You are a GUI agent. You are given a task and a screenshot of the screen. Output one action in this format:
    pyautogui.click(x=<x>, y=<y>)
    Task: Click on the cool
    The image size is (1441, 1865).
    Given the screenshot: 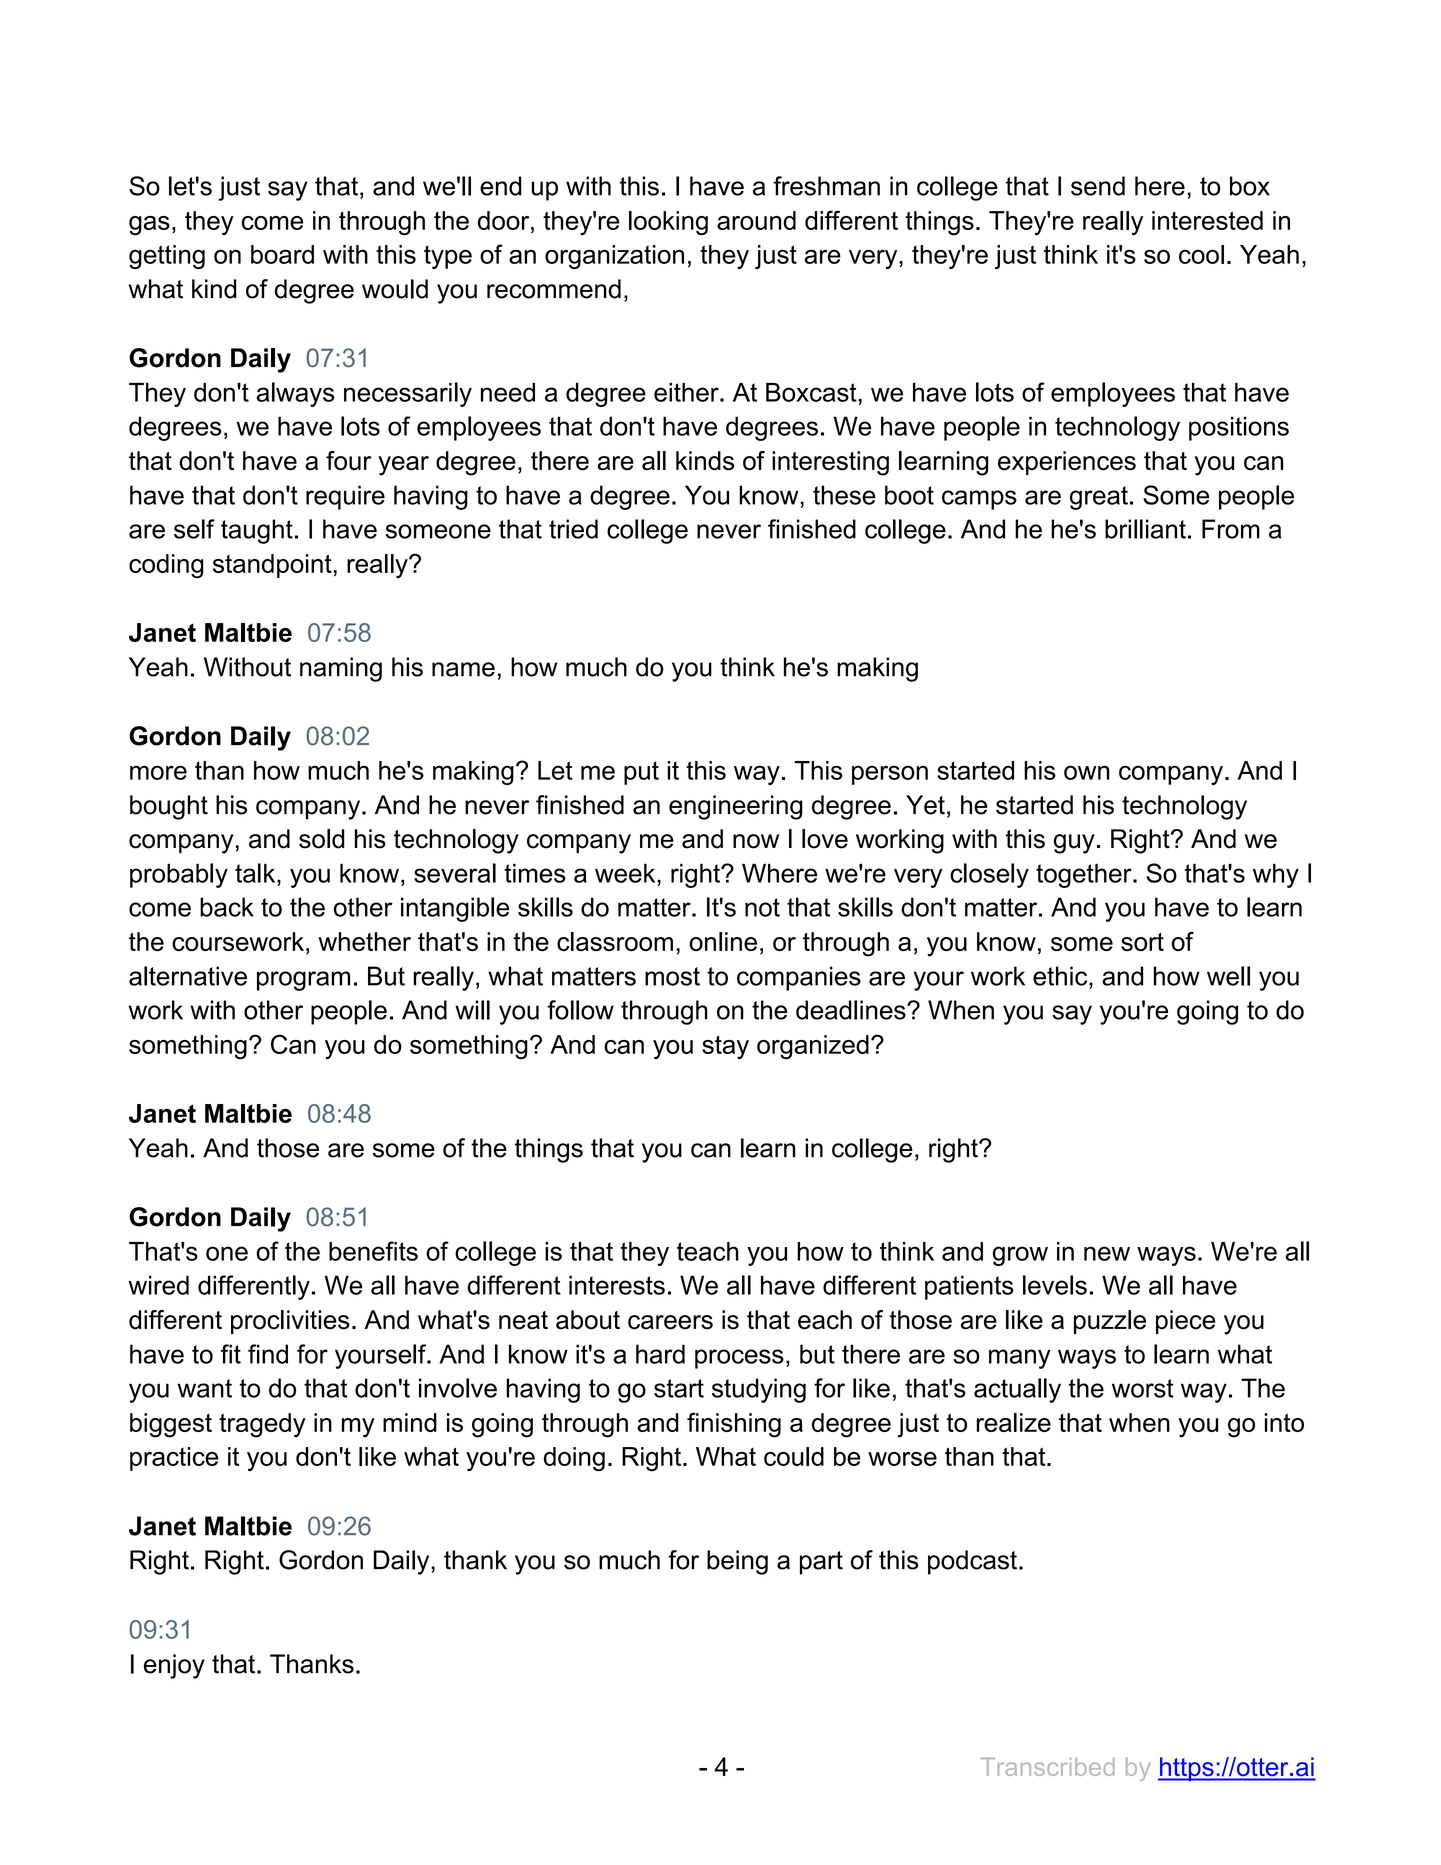 What is the action you would take?
    pyautogui.click(x=1201, y=254)
